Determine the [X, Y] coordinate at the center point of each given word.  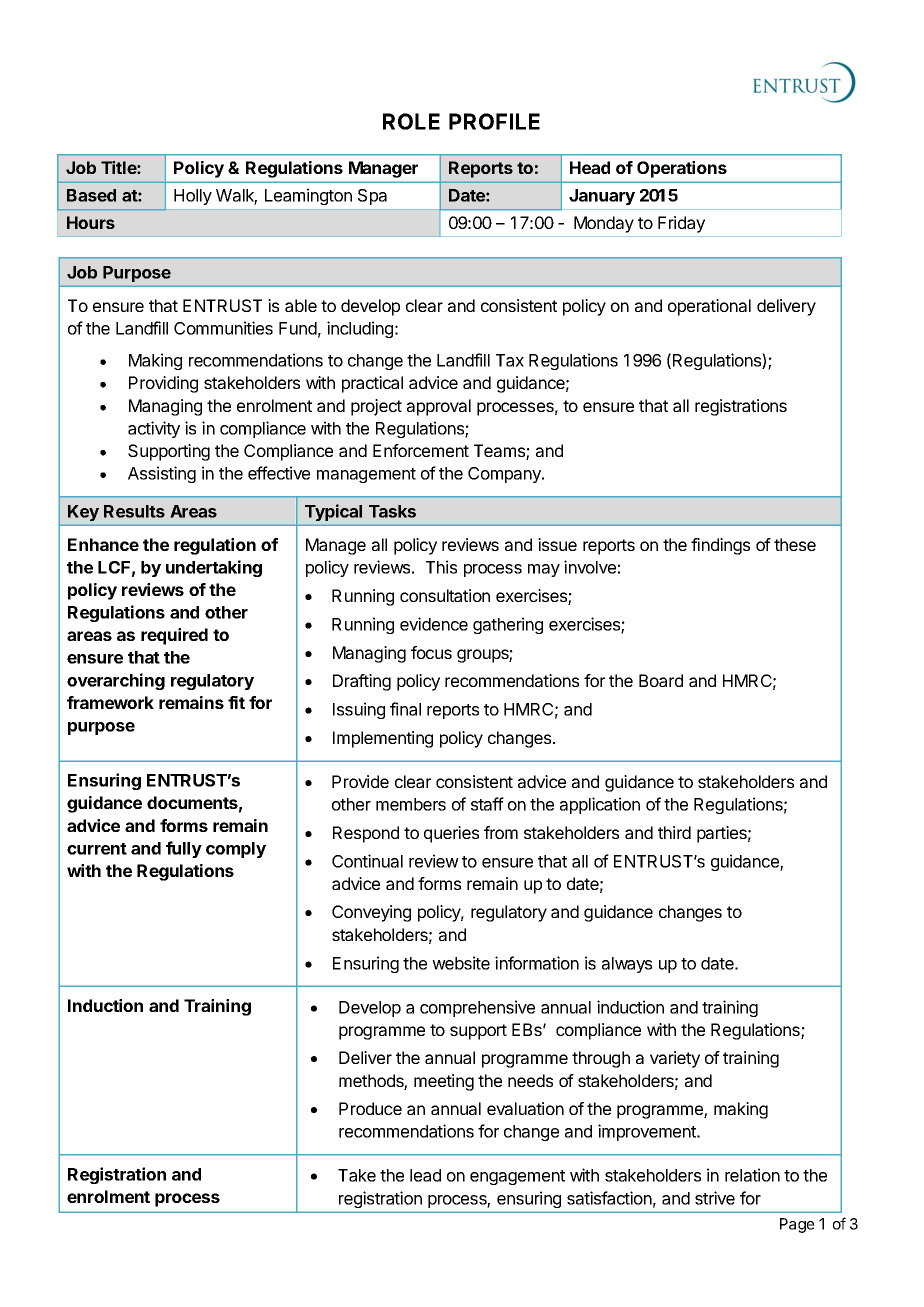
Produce [370, 1108]
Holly [193, 197]
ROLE [411, 121]
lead [425, 1175]
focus [431, 652]
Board [661, 680]
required [174, 636]
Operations [682, 169]
